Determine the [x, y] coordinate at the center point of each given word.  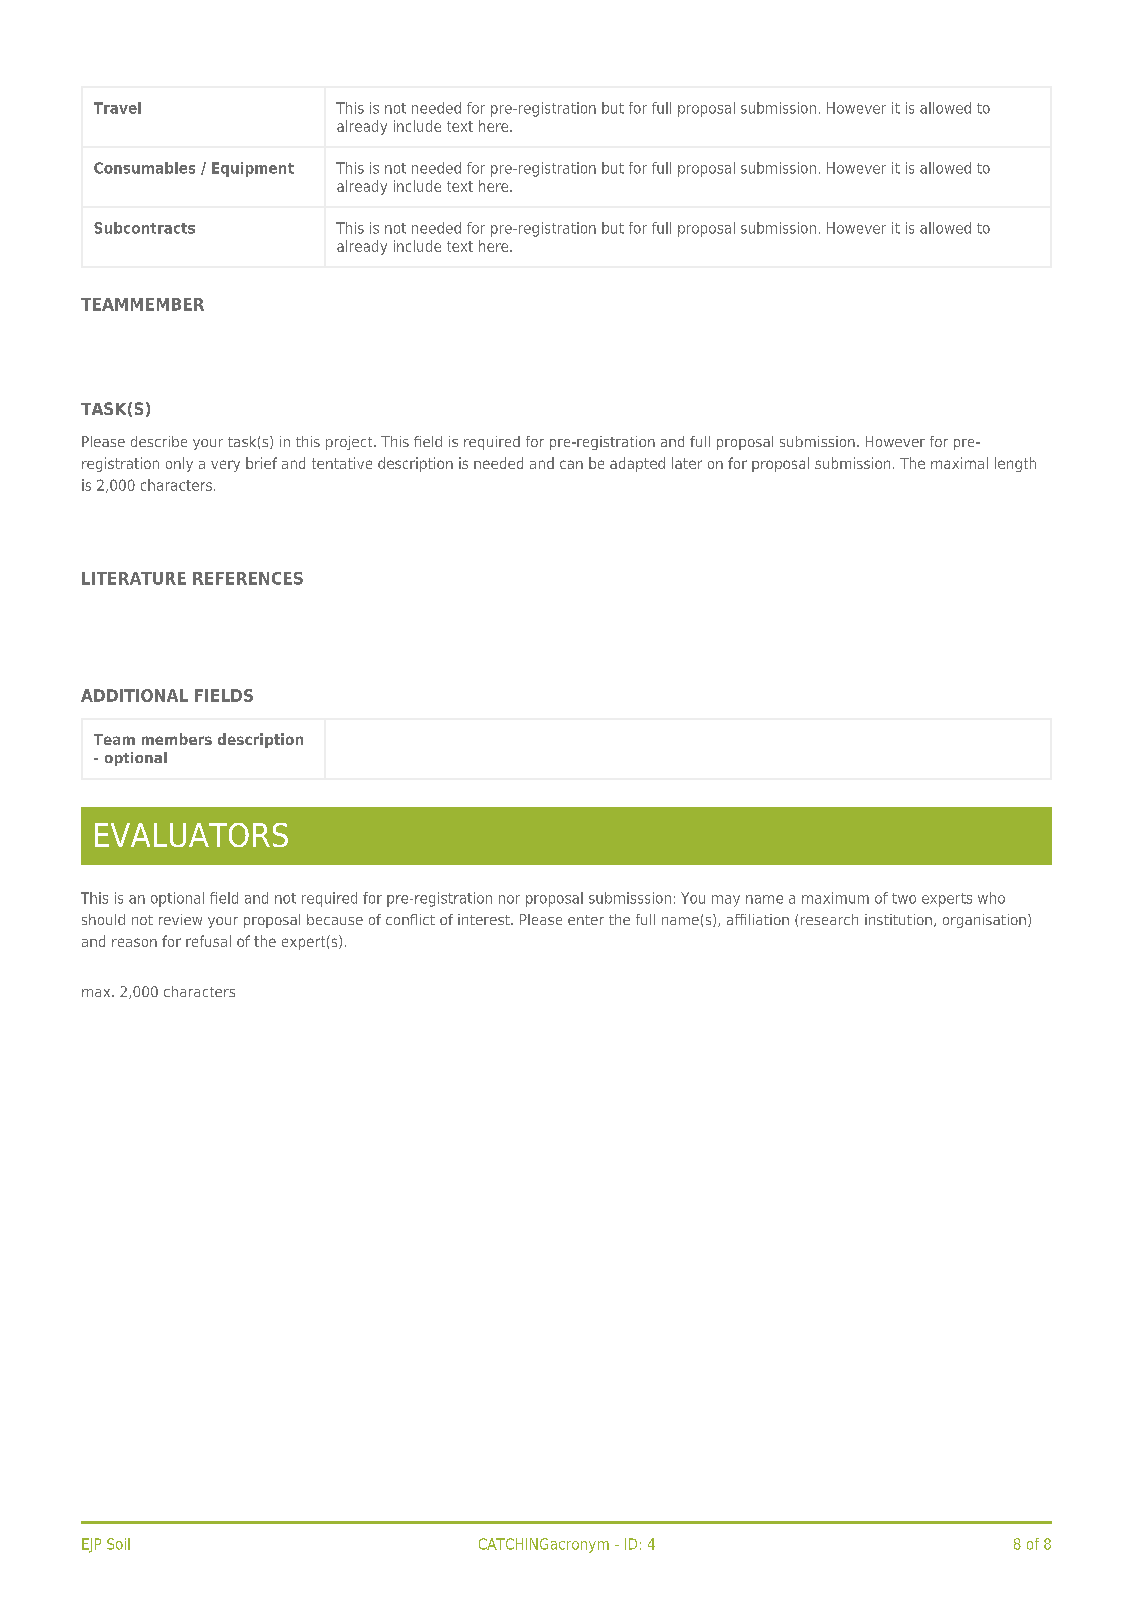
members [177, 739]
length [1015, 464]
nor [509, 899]
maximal [959, 463]
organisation [984, 921]
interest [485, 919]
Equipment [253, 169]
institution [898, 919]
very [225, 466]
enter [586, 920]
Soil [118, 1544]
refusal [208, 941]
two [904, 898]
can [571, 464]
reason [134, 942]
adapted [637, 464]
